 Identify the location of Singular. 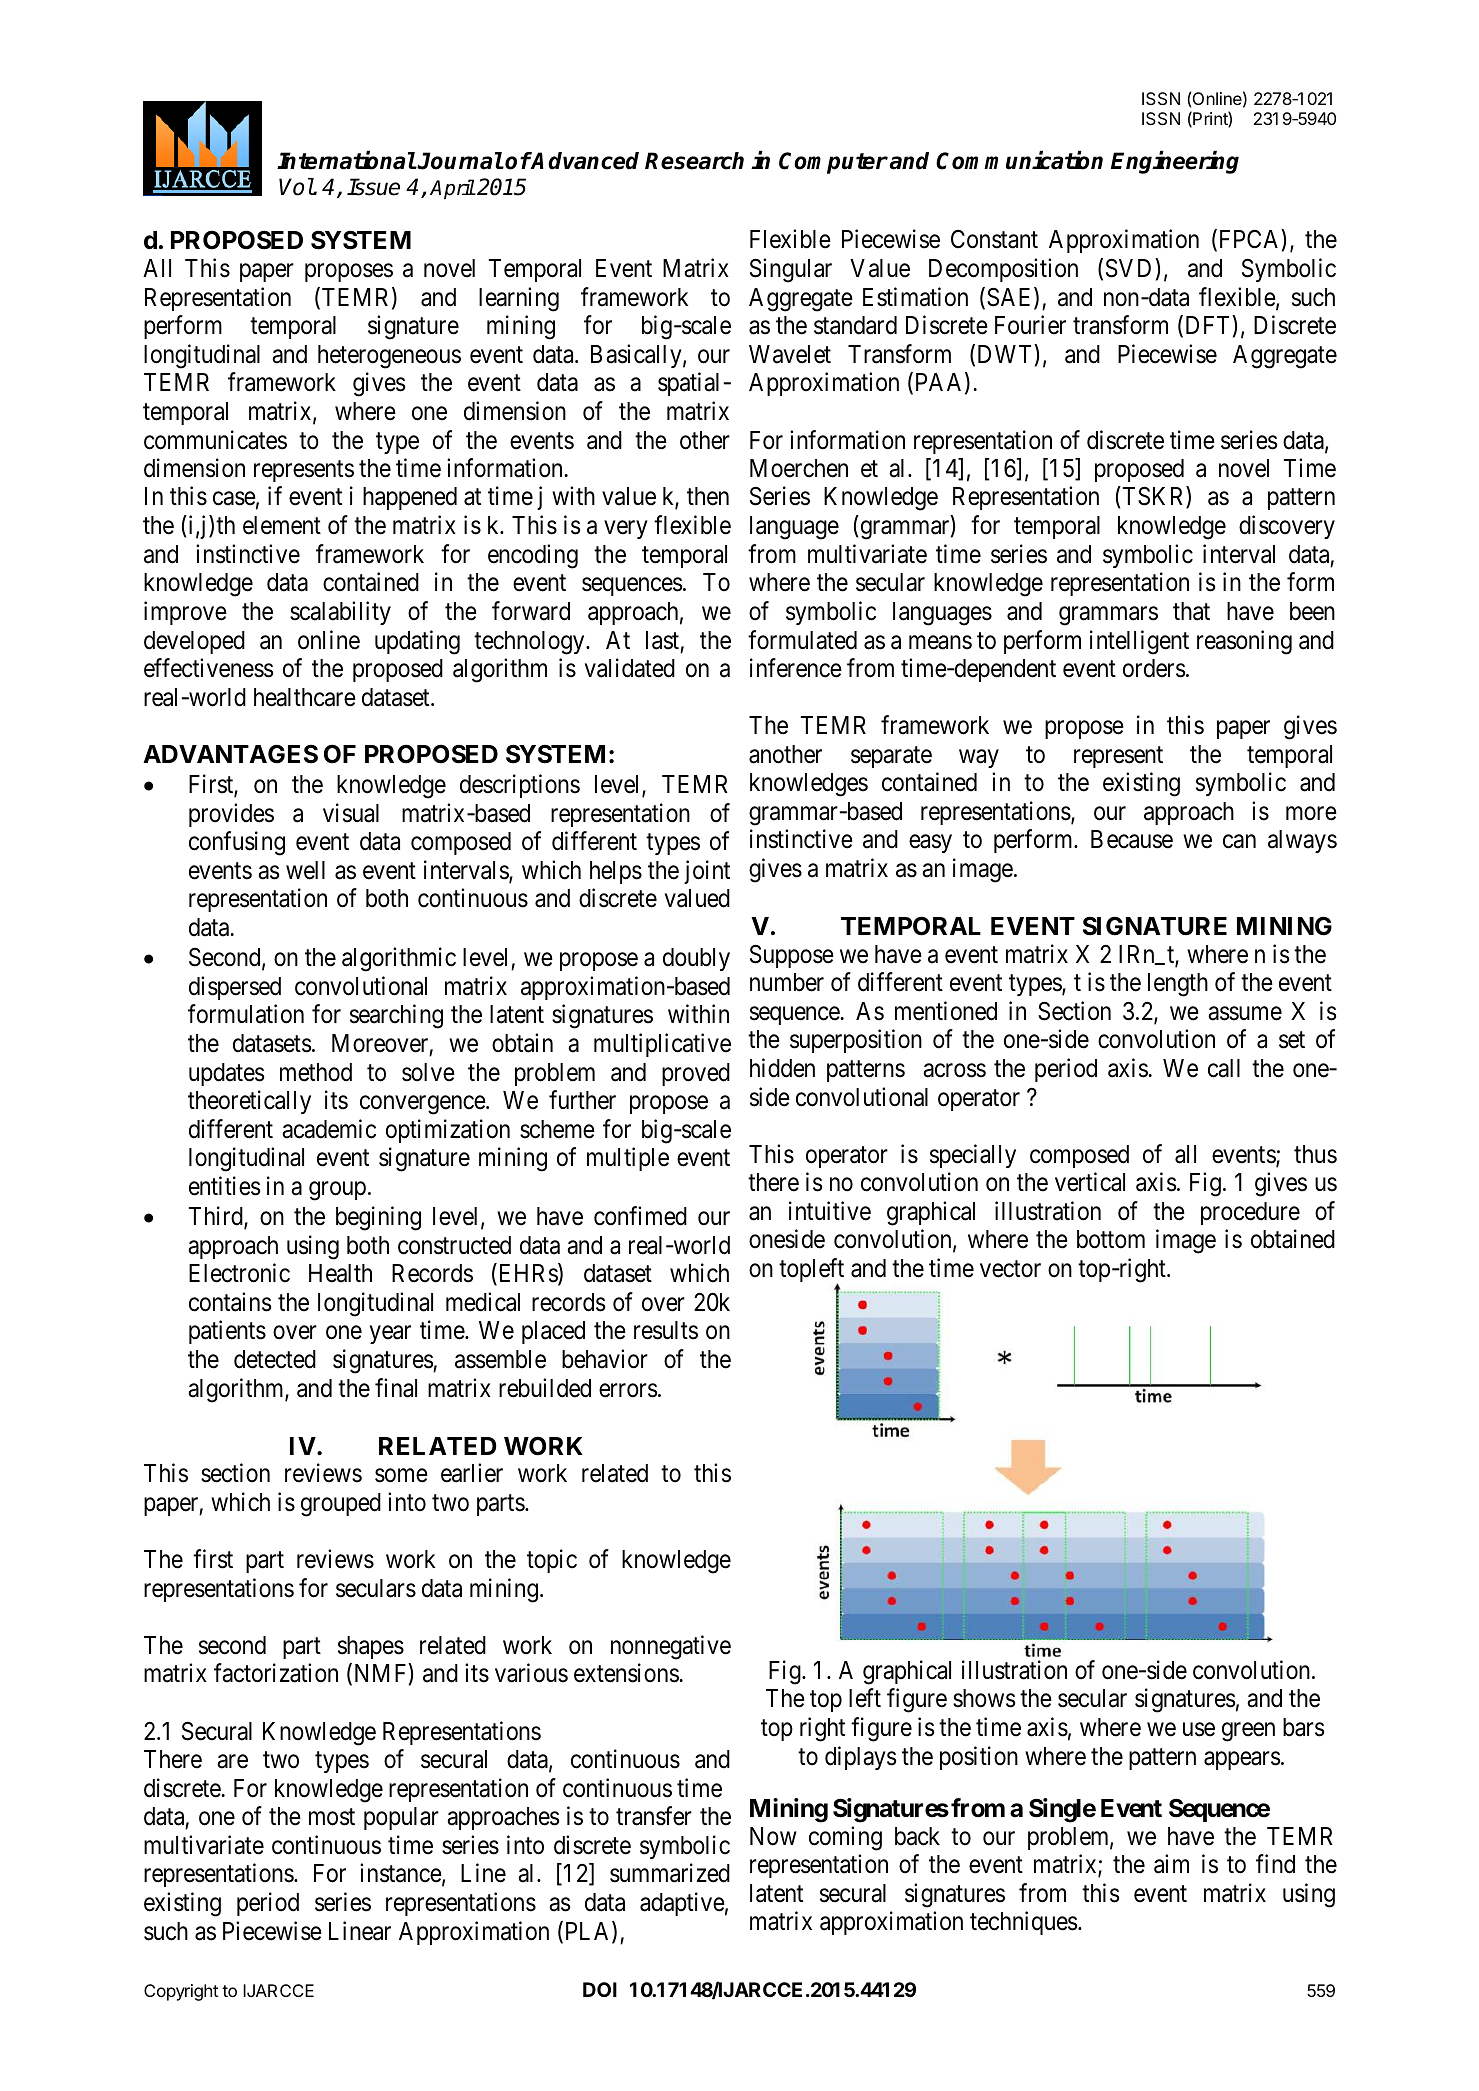
(791, 270).
